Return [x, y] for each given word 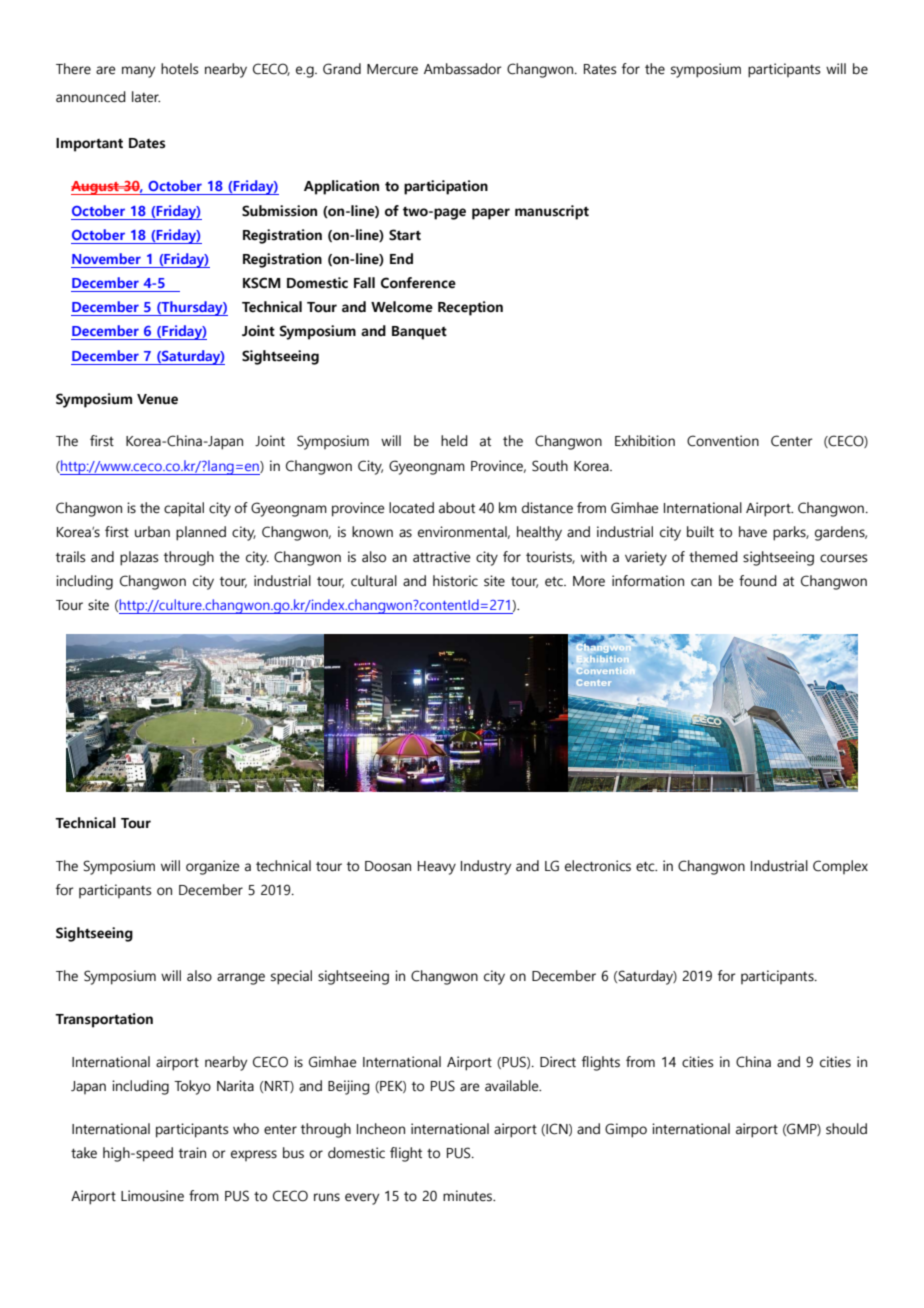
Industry [486, 867]
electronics [598, 866]
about [457, 508]
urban [152, 532]
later [146, 97]
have [753, 532]
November [106, 258]
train [192, 1153]
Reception [470, 308]
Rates [600, 69]
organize [213, 867]
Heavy [437, 868]
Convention [723, 441]
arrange [241, 979]
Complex [840, 867]
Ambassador [462, 69]
